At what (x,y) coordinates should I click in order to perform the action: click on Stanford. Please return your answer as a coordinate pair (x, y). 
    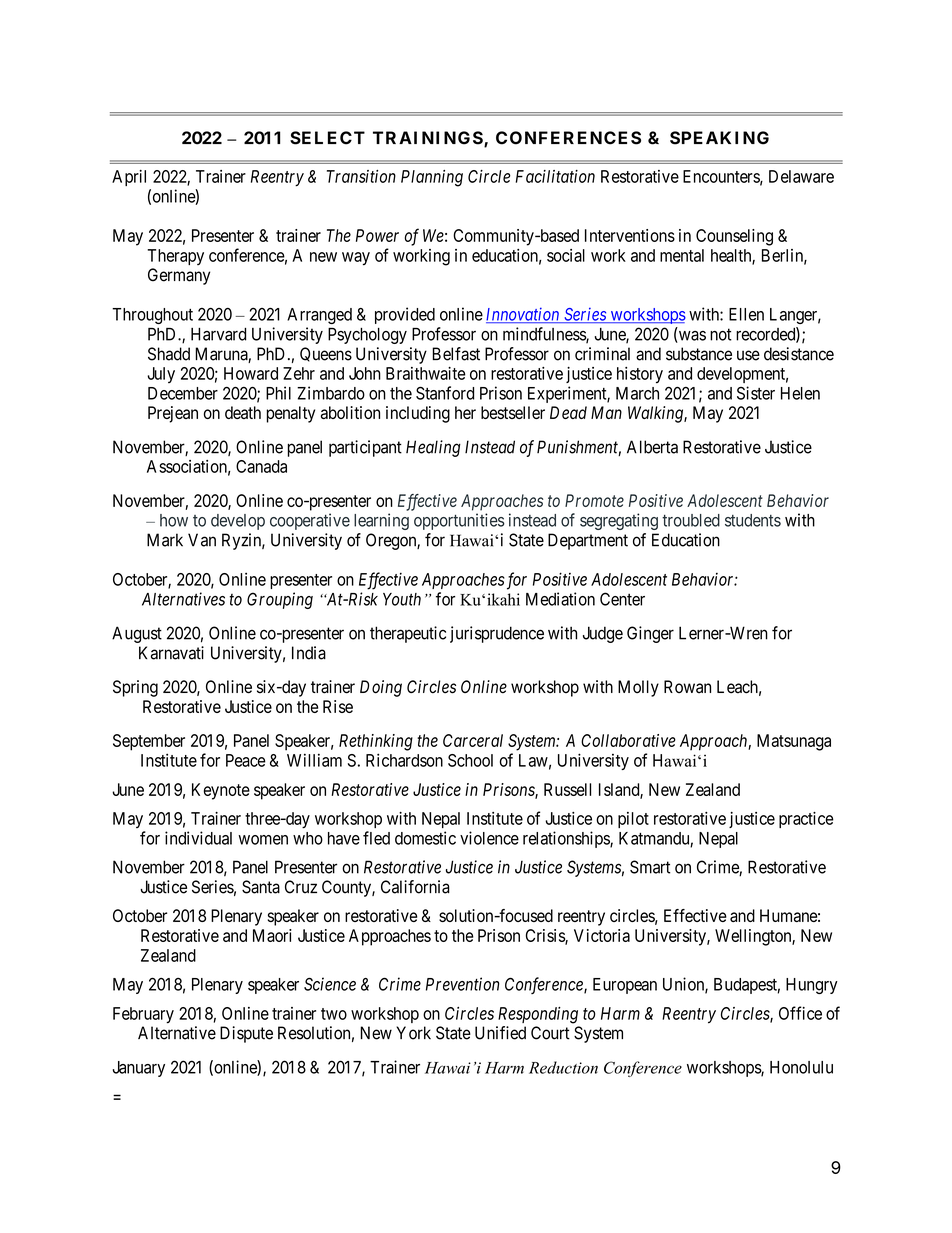
    Looking at the image, I should click on (445, 393).
